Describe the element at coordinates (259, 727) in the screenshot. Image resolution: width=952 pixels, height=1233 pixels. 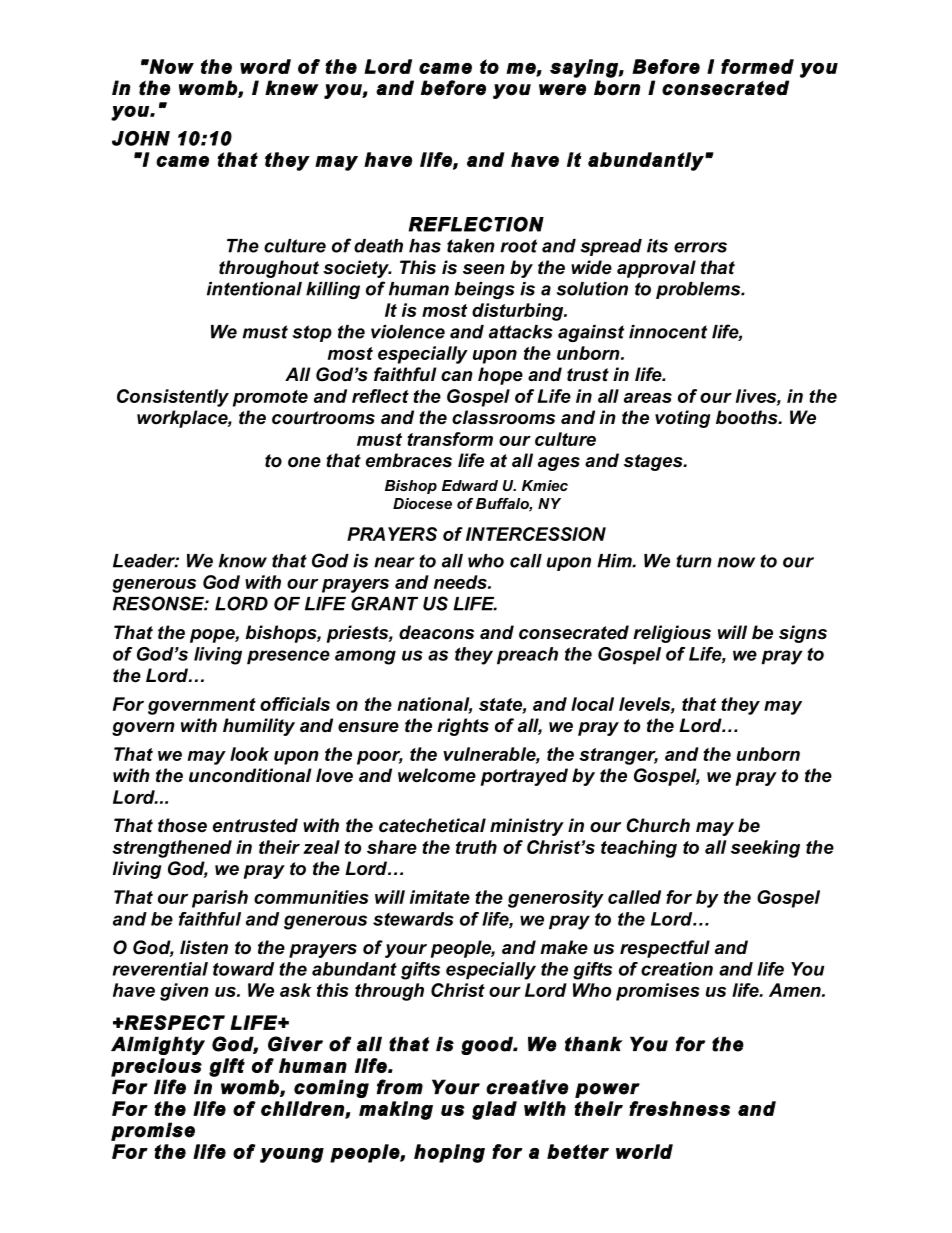
I see `humility` at that location.
